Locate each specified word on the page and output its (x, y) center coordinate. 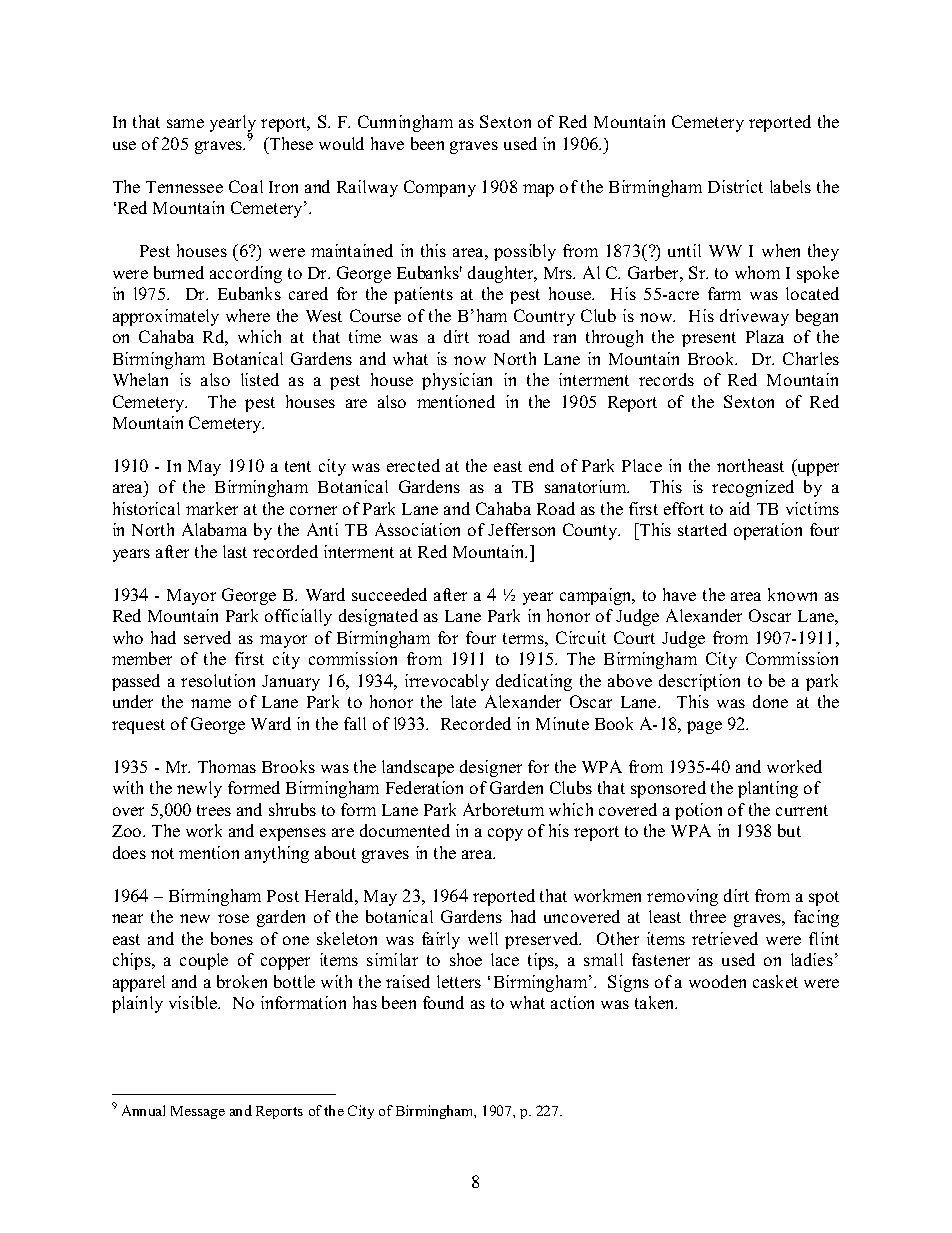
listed (260, 379)
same (185, 123)
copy (505, 834)
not (162, 853)
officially (298, 617)
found (443, 1002)
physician (457, 381)
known (792, 594)
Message (198, 1112)
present (709, 339)
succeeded (389, 594)
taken (656, 1002)
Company (440, 188)
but (789, 830)
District (735, 186)
